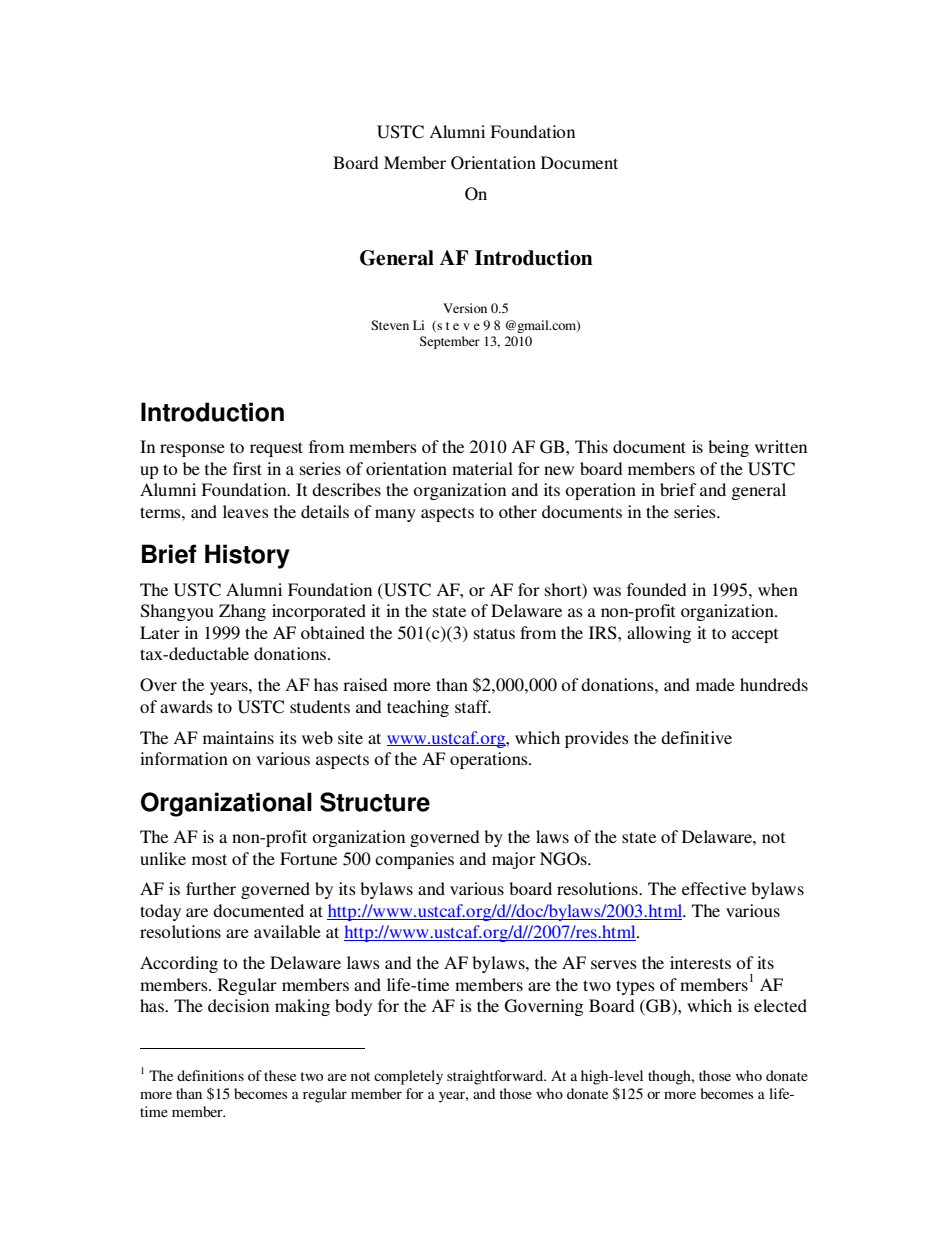  Describe the element at coordinates (728, 448) in the screenshot. I see `being` at that location.
